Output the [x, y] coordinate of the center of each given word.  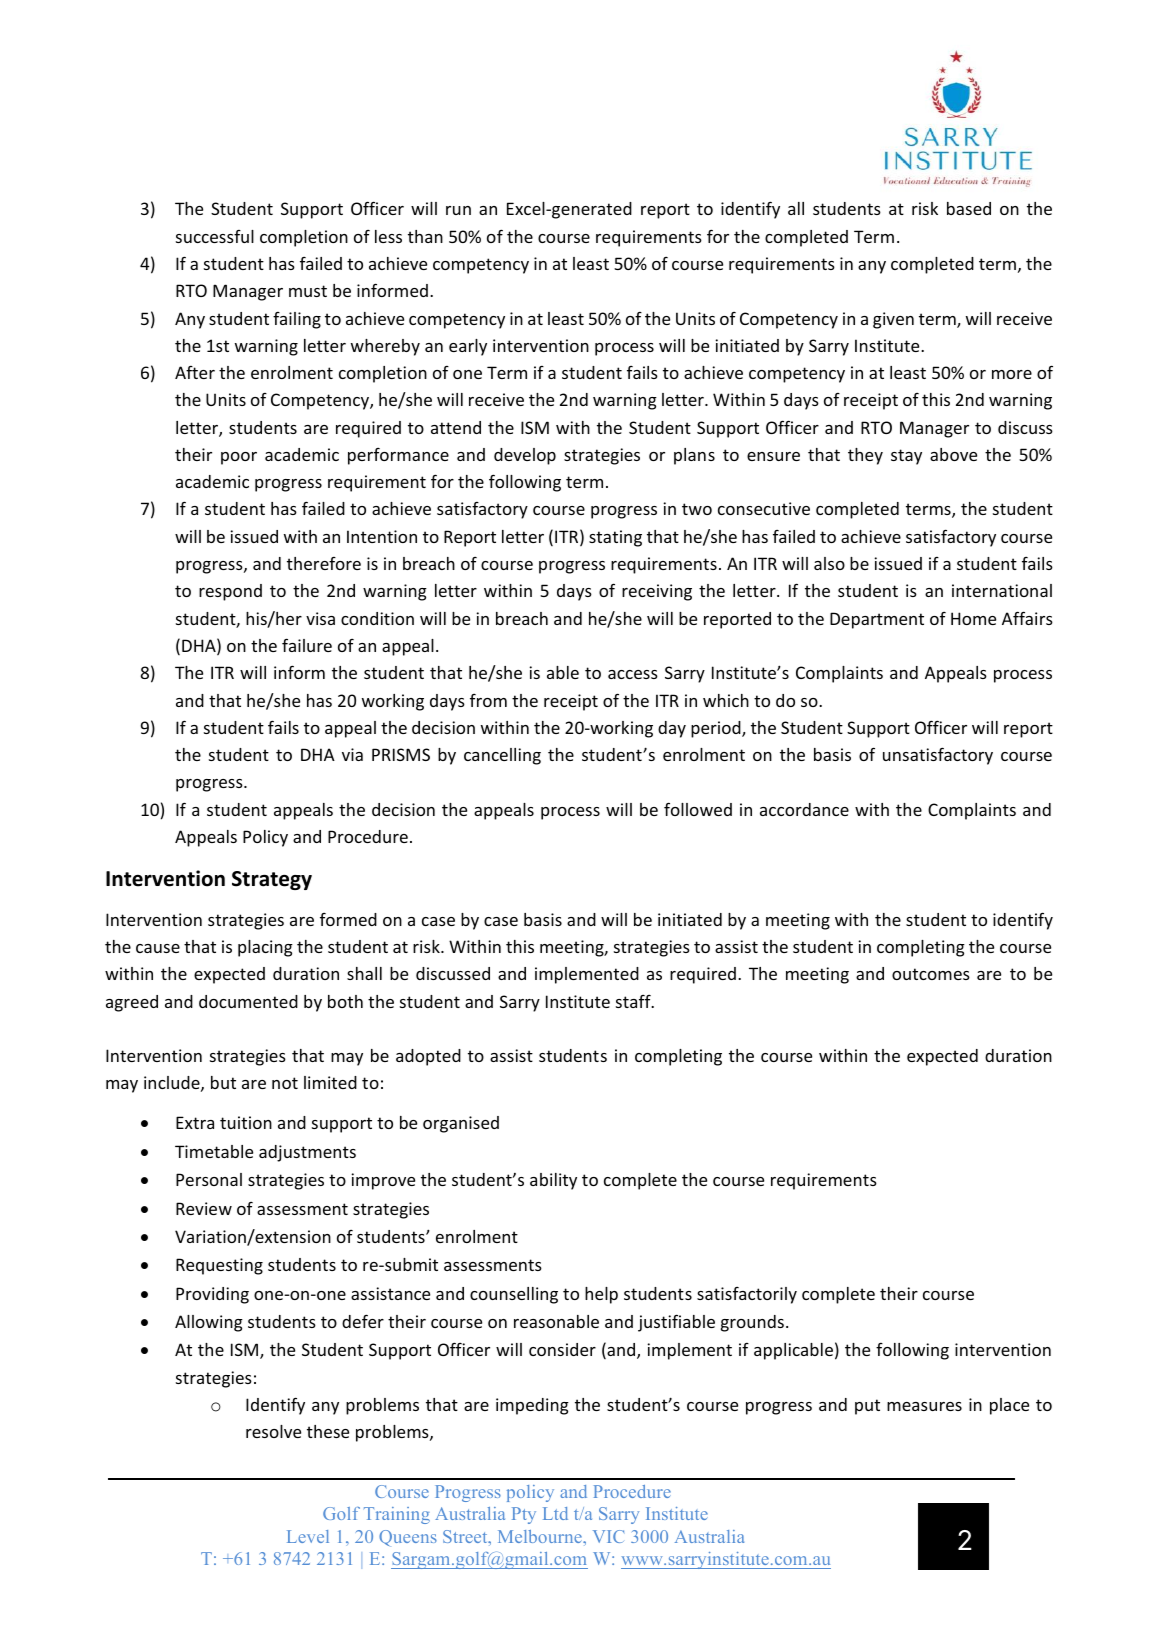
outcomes [931, 974]
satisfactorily [747, 1295]
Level [308, 1536]
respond [230, 592]
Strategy [272, 880]
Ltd [555, 1513]
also [829, 563]
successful [215, 236]
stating [615, 538]
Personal [209, 1179]
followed [698, 809]
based [969, 208]
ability [553, 1181]
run [458, 210]
